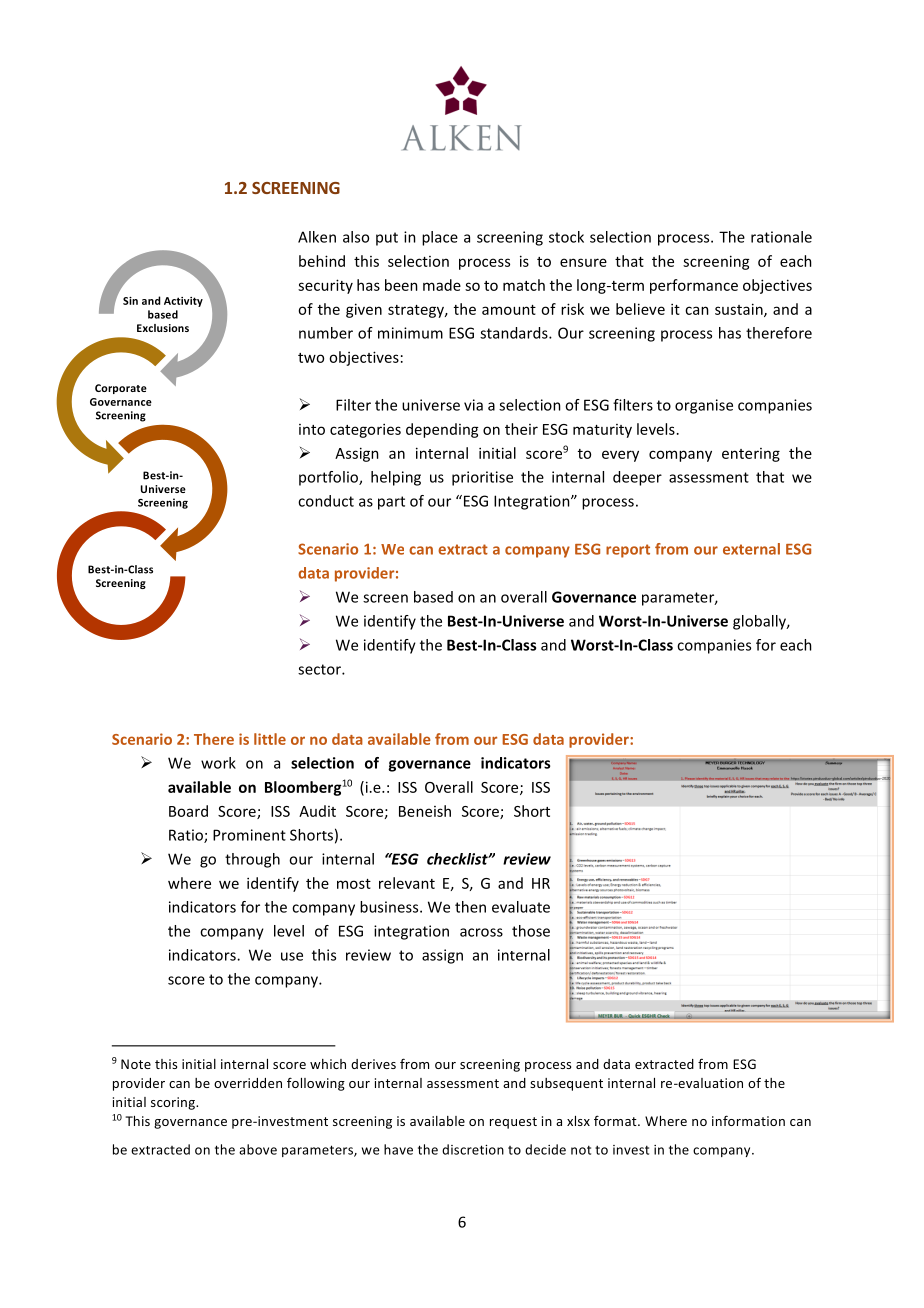 This page has height=1308, width=924. Describe the element at coordinates (628, 551) in the page. I see `report` at that location.
